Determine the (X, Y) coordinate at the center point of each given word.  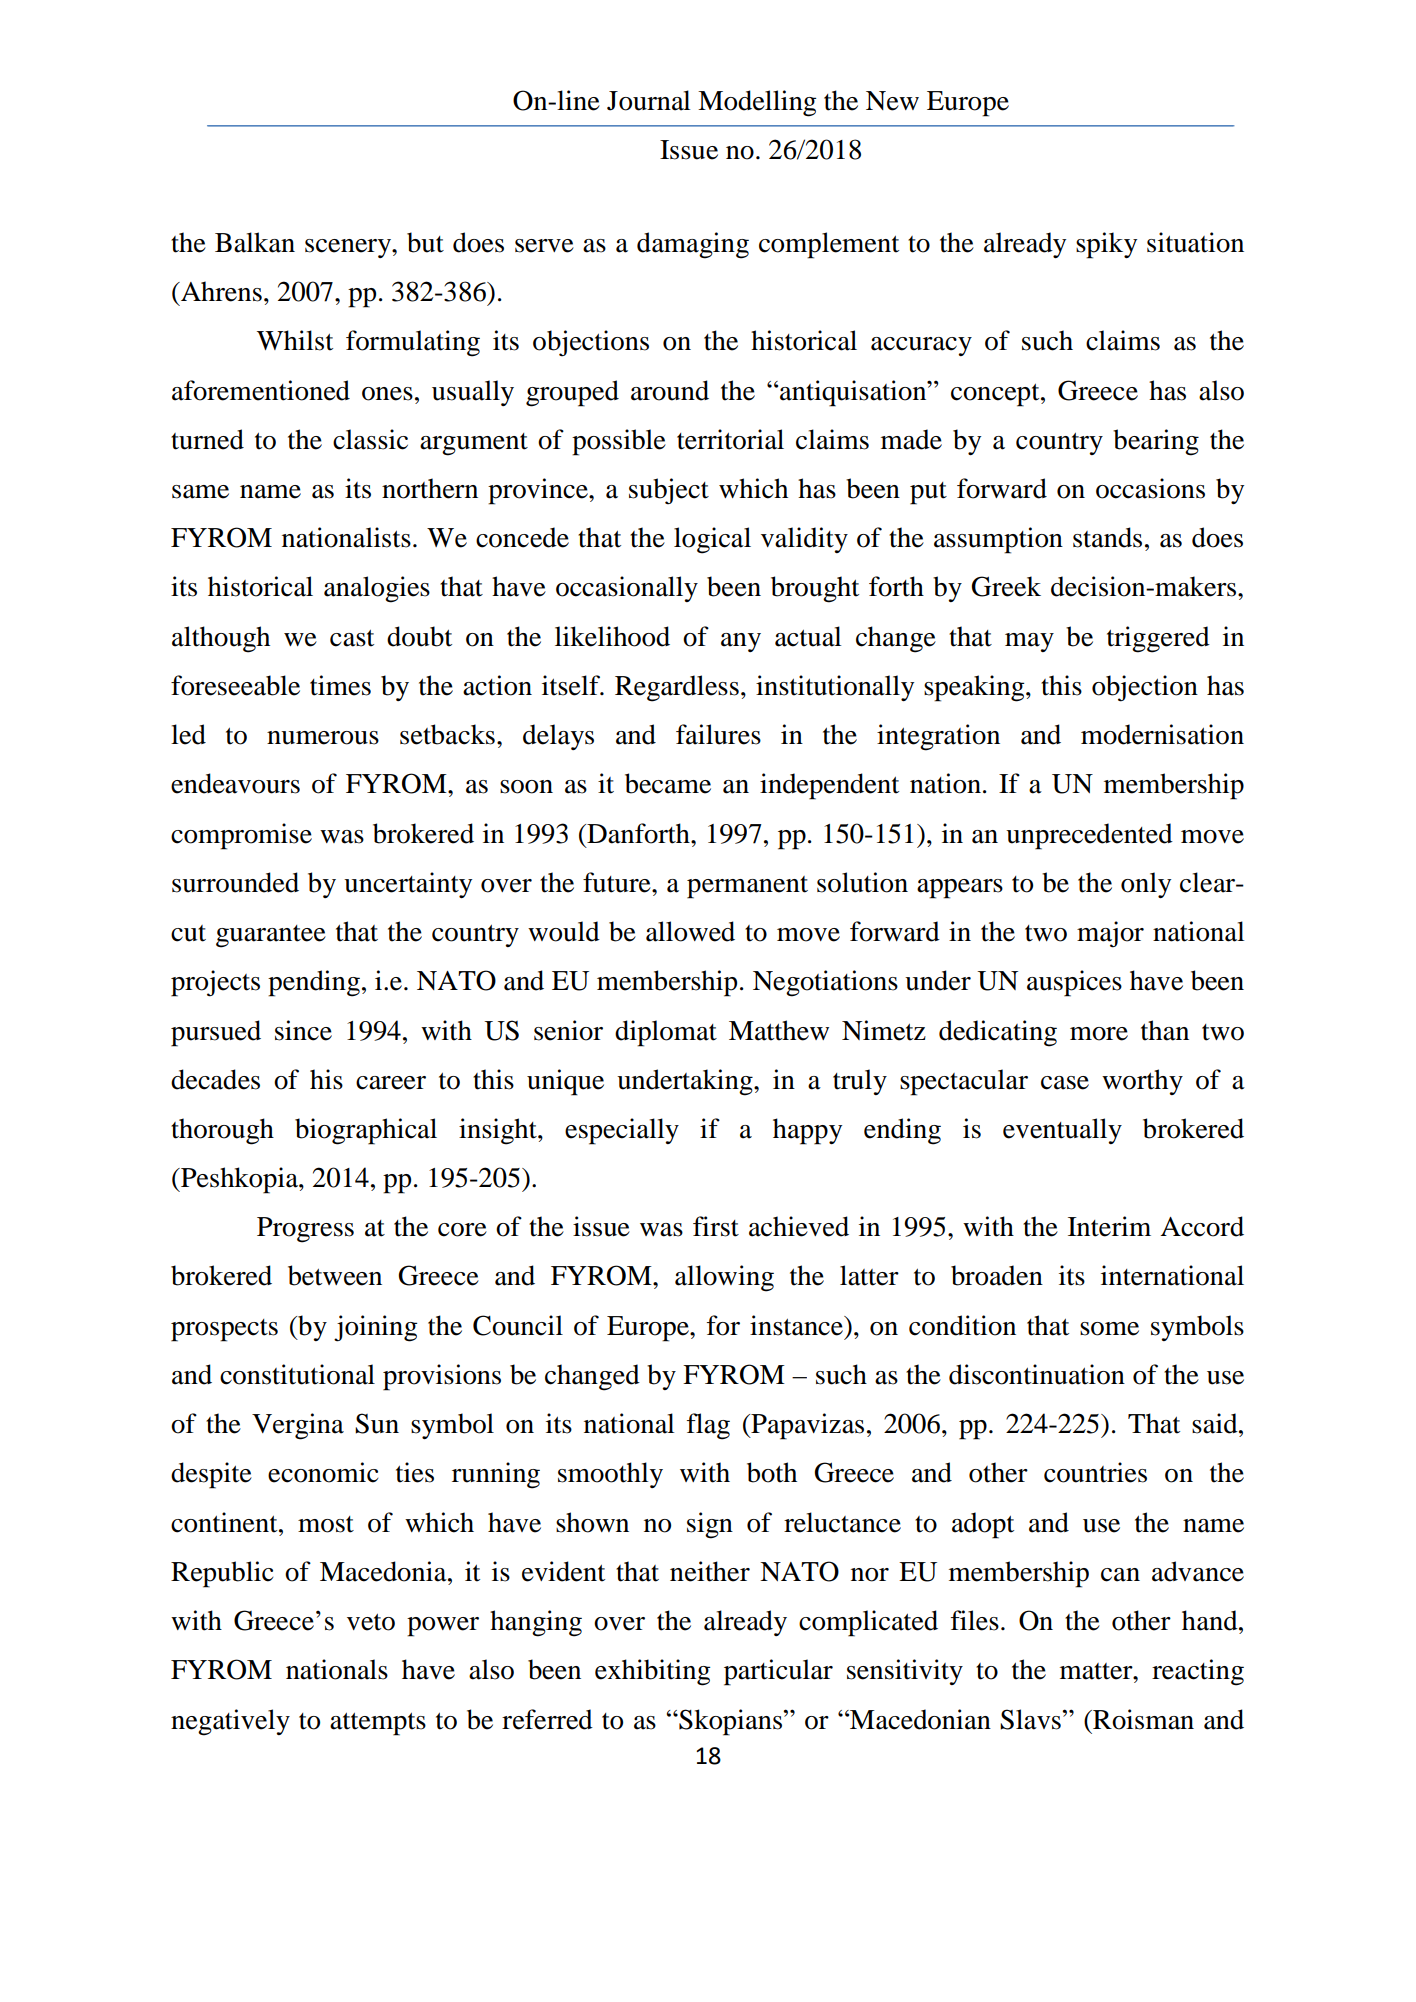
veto (371, 1622)
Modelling (757, 103)
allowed (690, 931)
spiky (1106, 245)
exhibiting (652, 1672)
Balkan (255, 242)
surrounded (235, 882)
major (1110, 934)
